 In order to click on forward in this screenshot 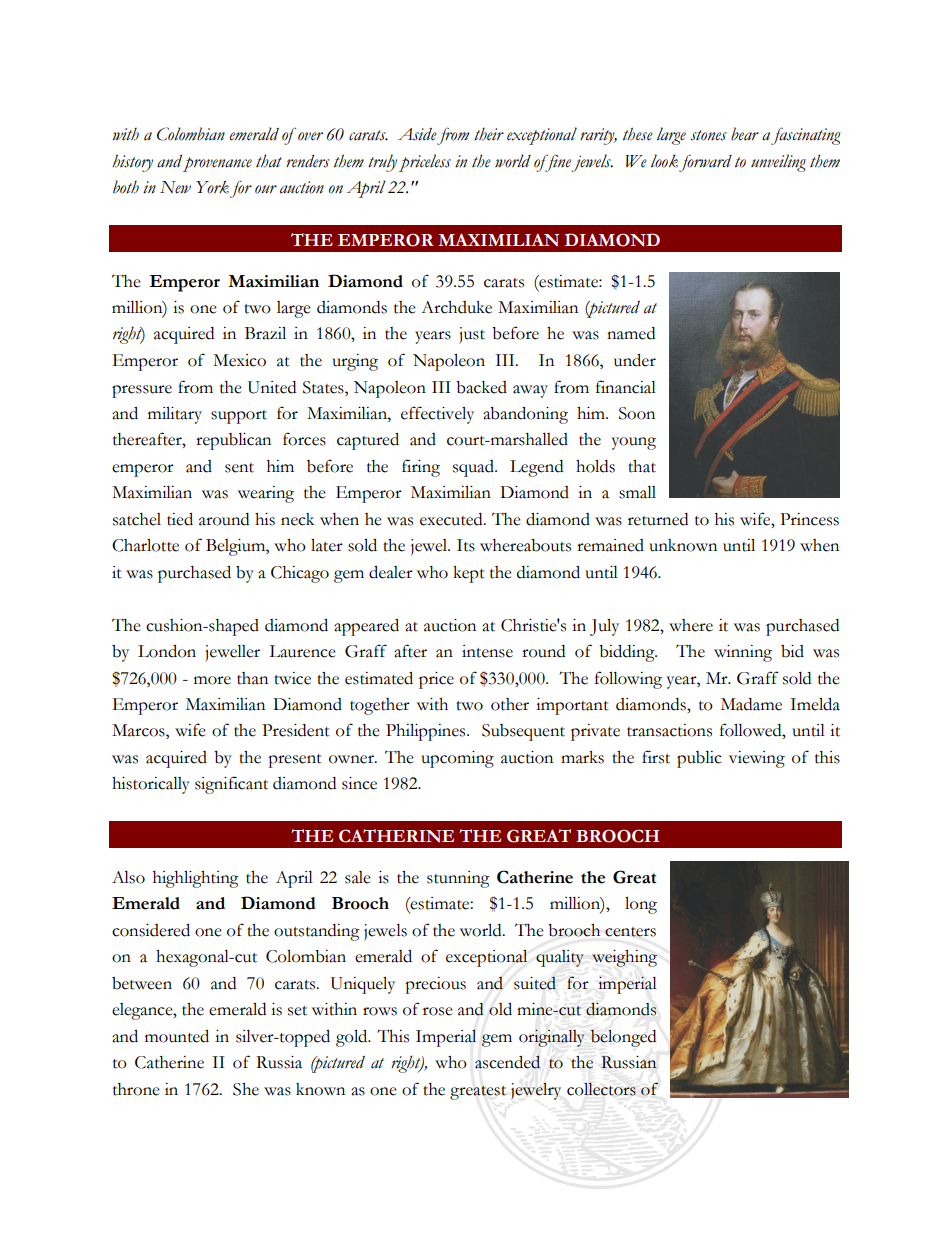, I will do `click(705, 163)`.
